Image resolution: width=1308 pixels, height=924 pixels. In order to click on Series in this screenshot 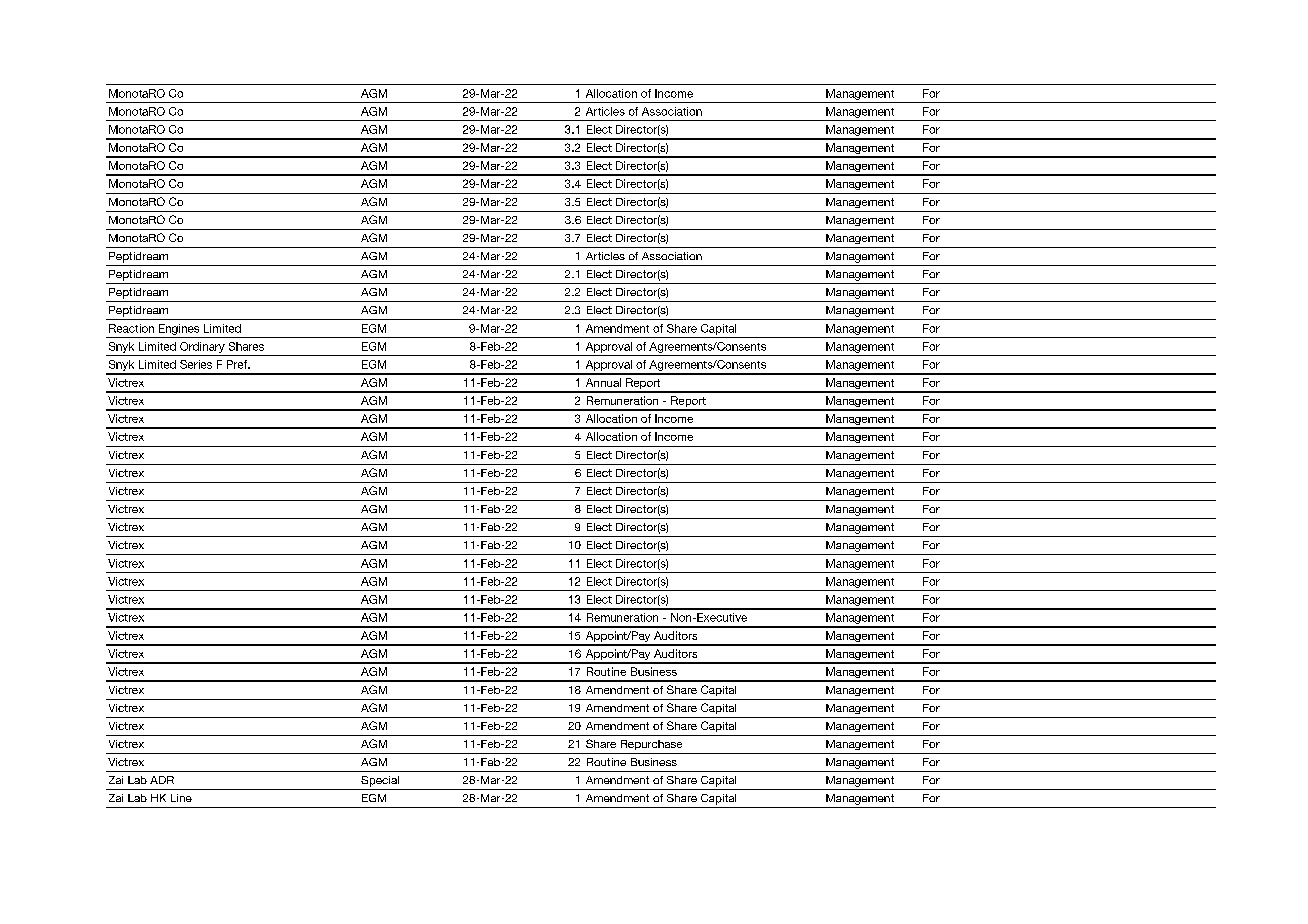, I will do `click(196, 364)`.
